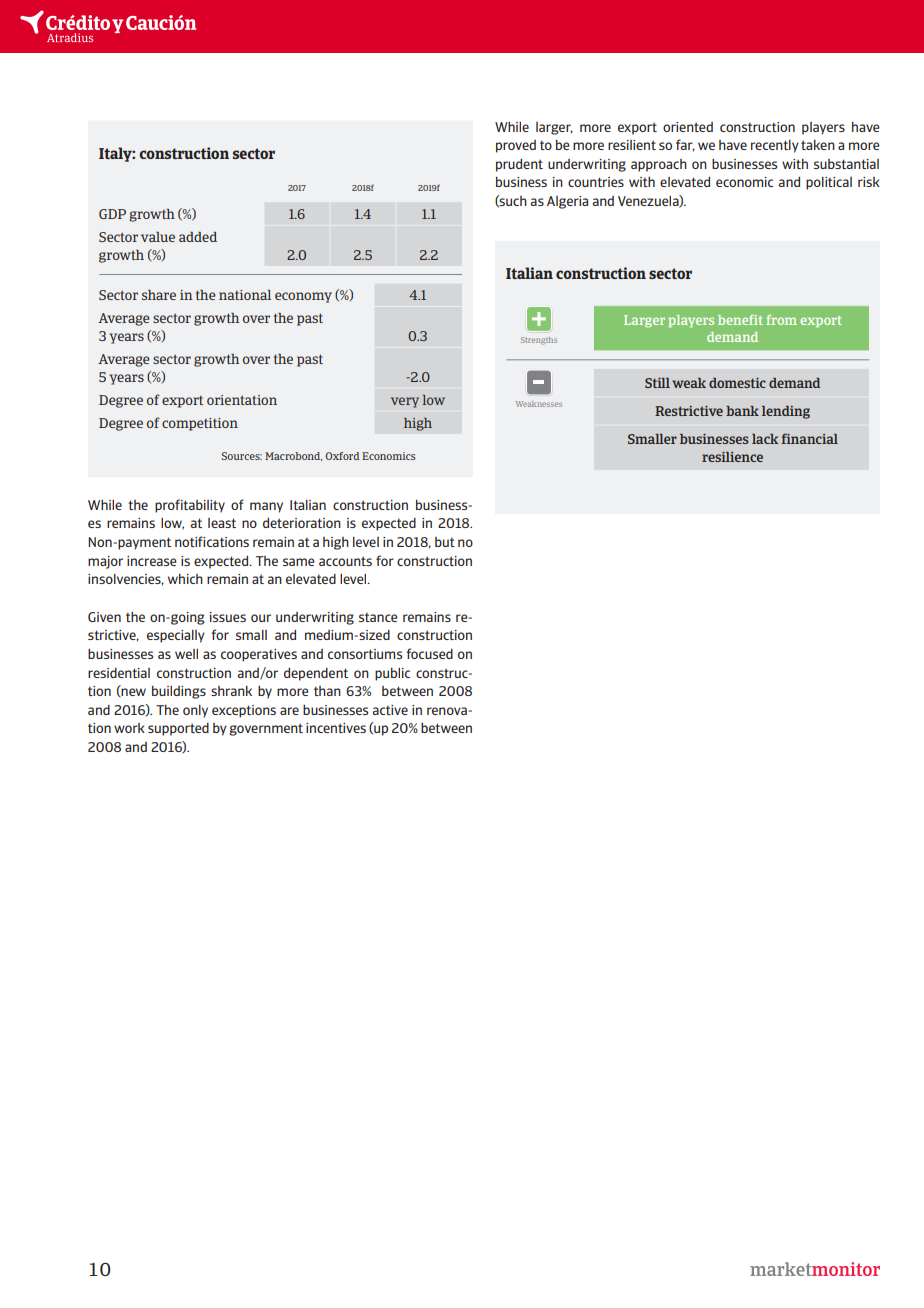 Image resolution: width=924 pixels, height=1308 pixels. What do you see at coordinates (195, 711) in the screenshot?
I see `only` at bounding box center [195, 711].
